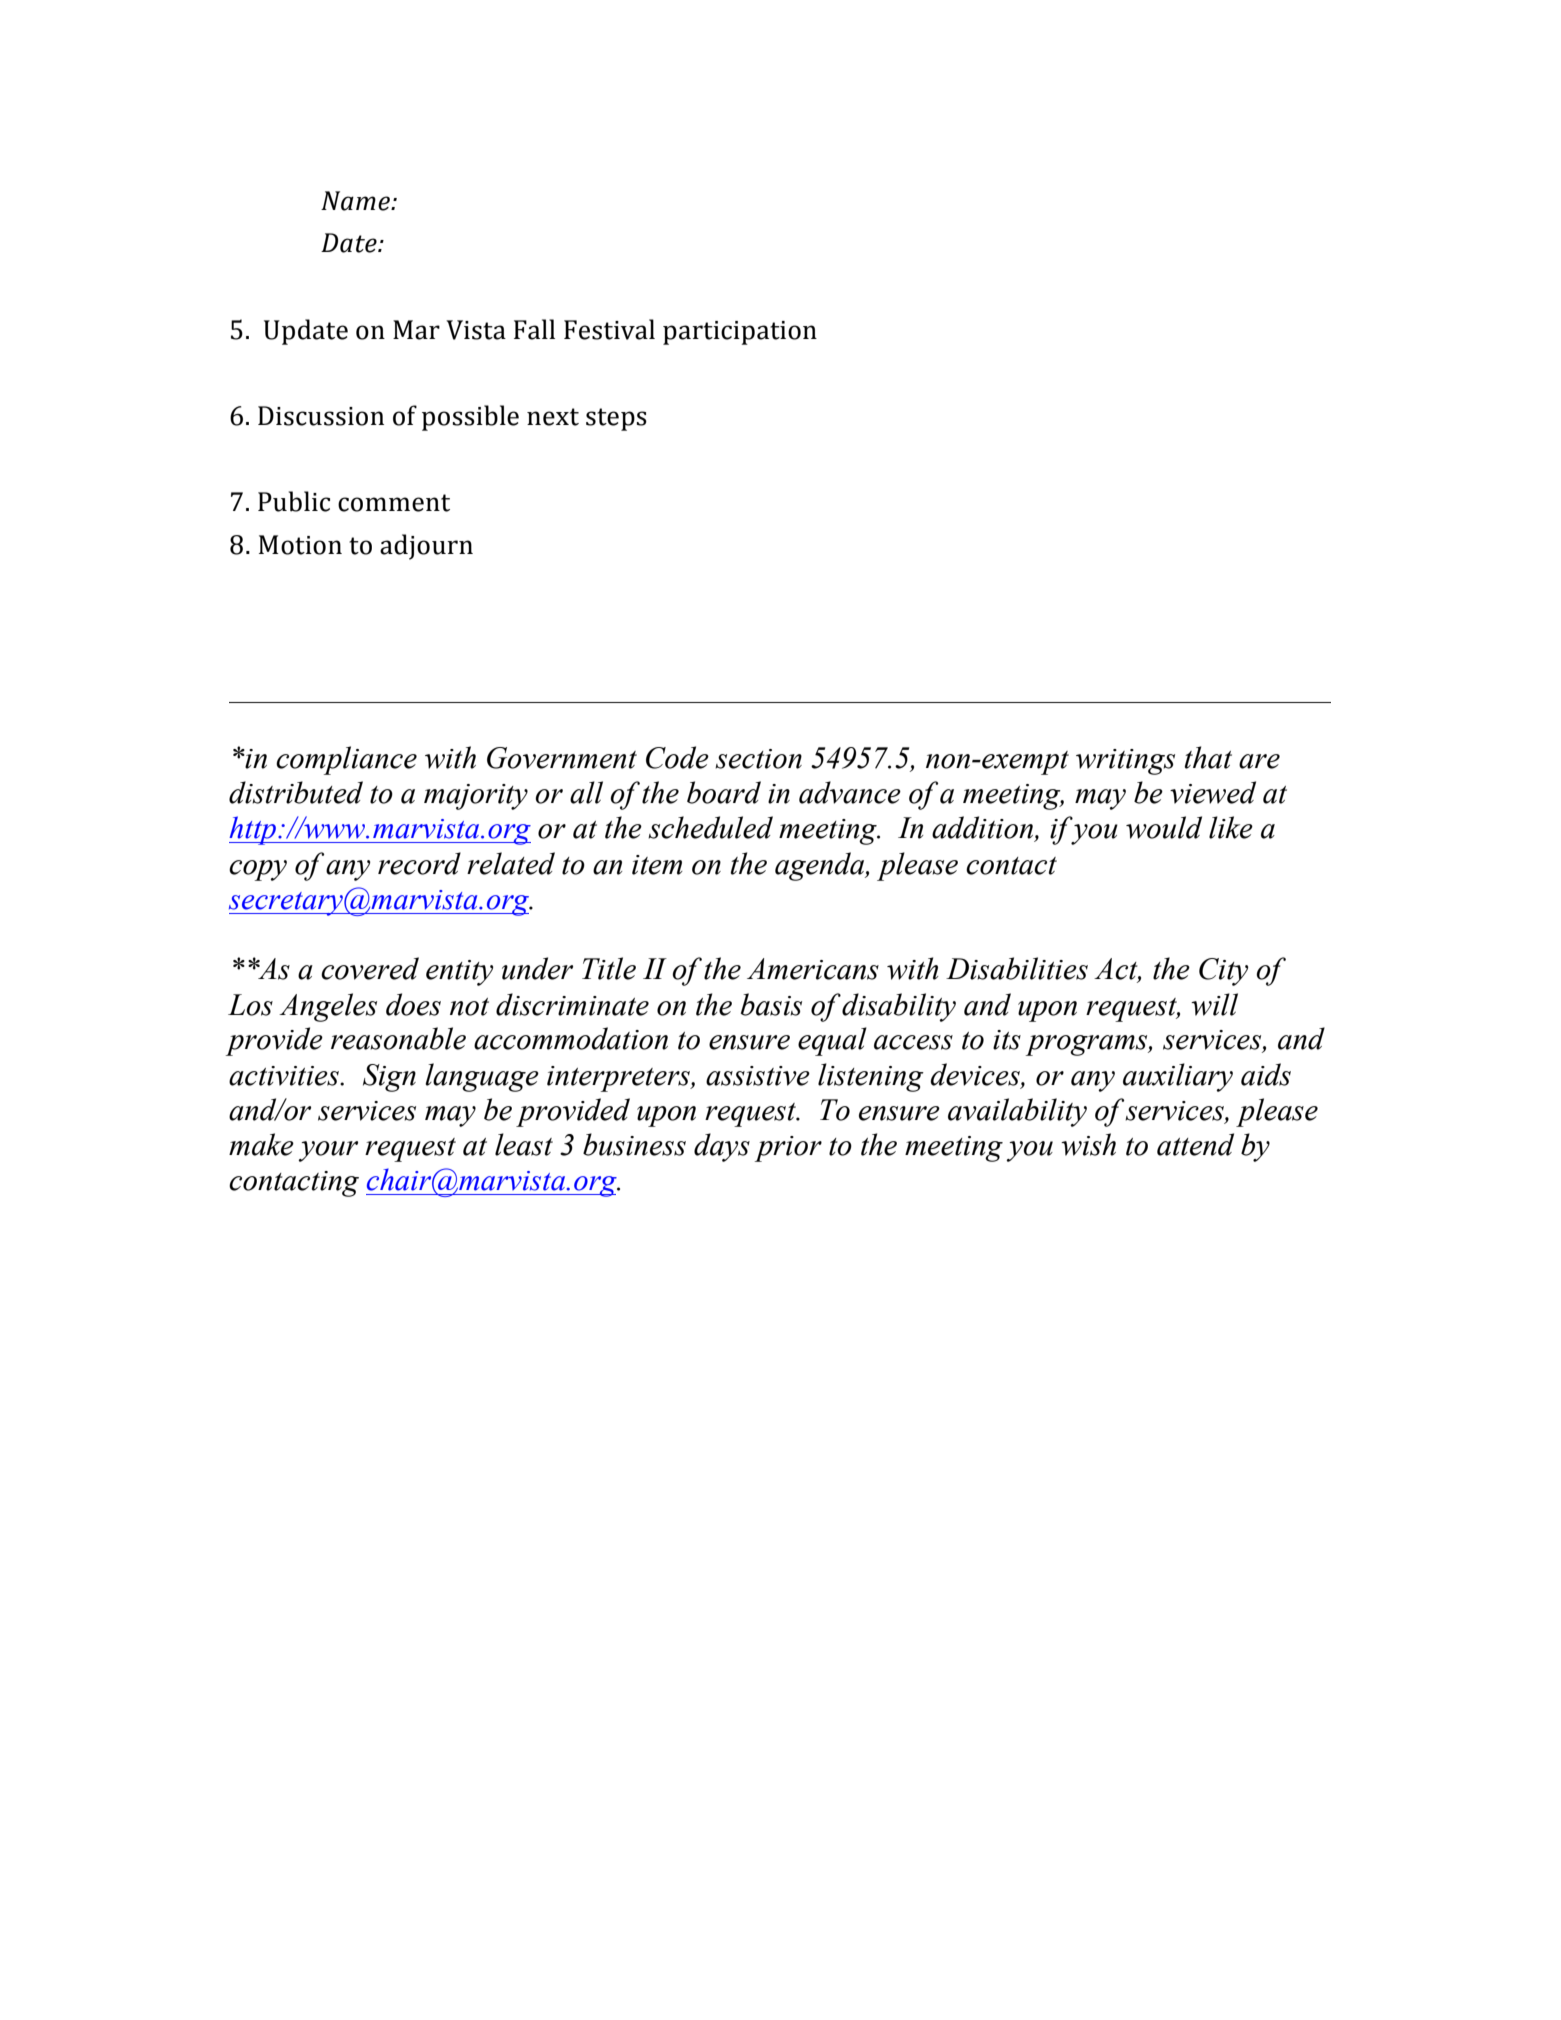 This image has width=1561, height=2020. I want to click on City, so click(1223, 972).
